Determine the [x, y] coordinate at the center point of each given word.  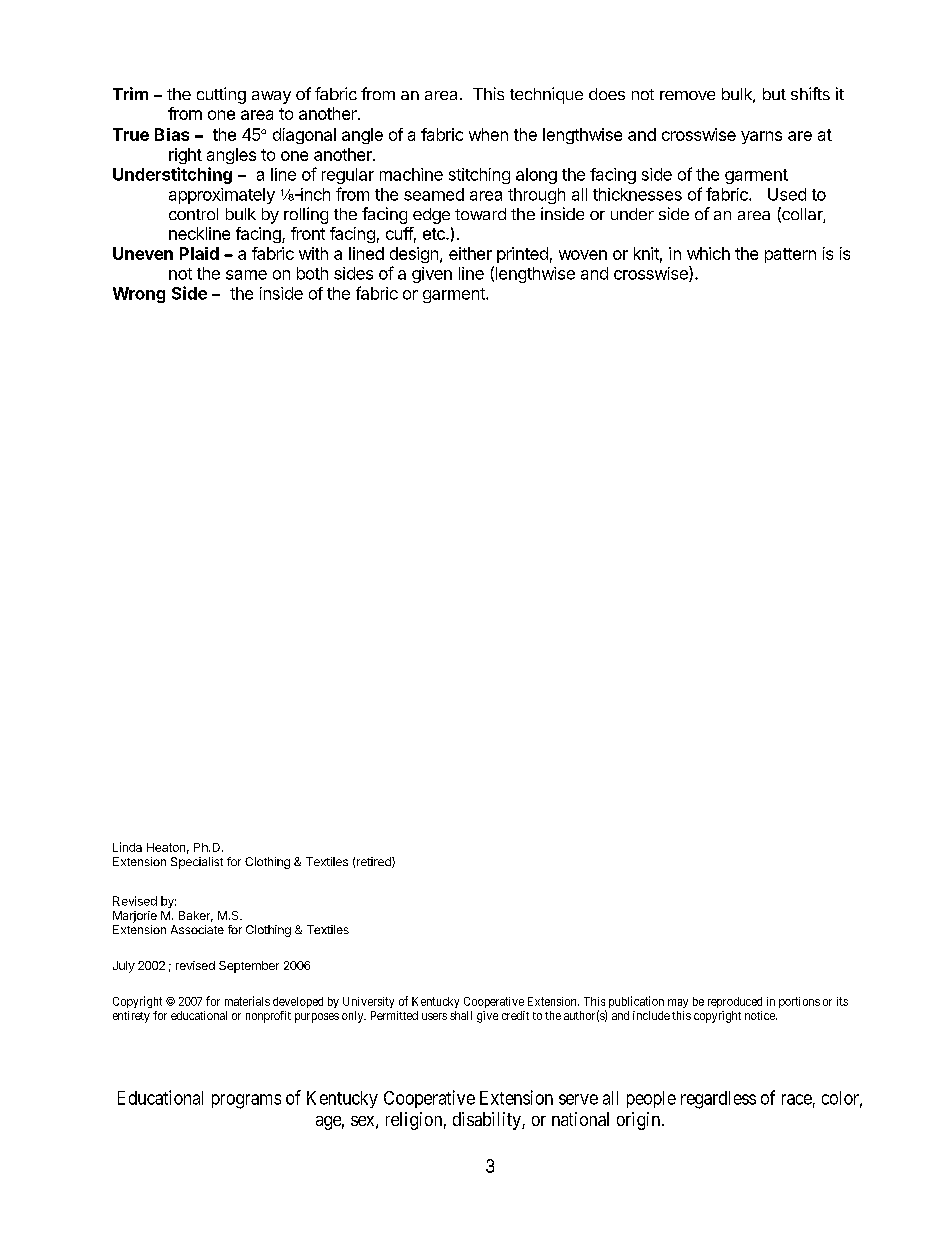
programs [246, 1101]
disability [488, 1121]
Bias [172, 134]
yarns [761, 137]
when [488, 134]
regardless [718, 1100]
